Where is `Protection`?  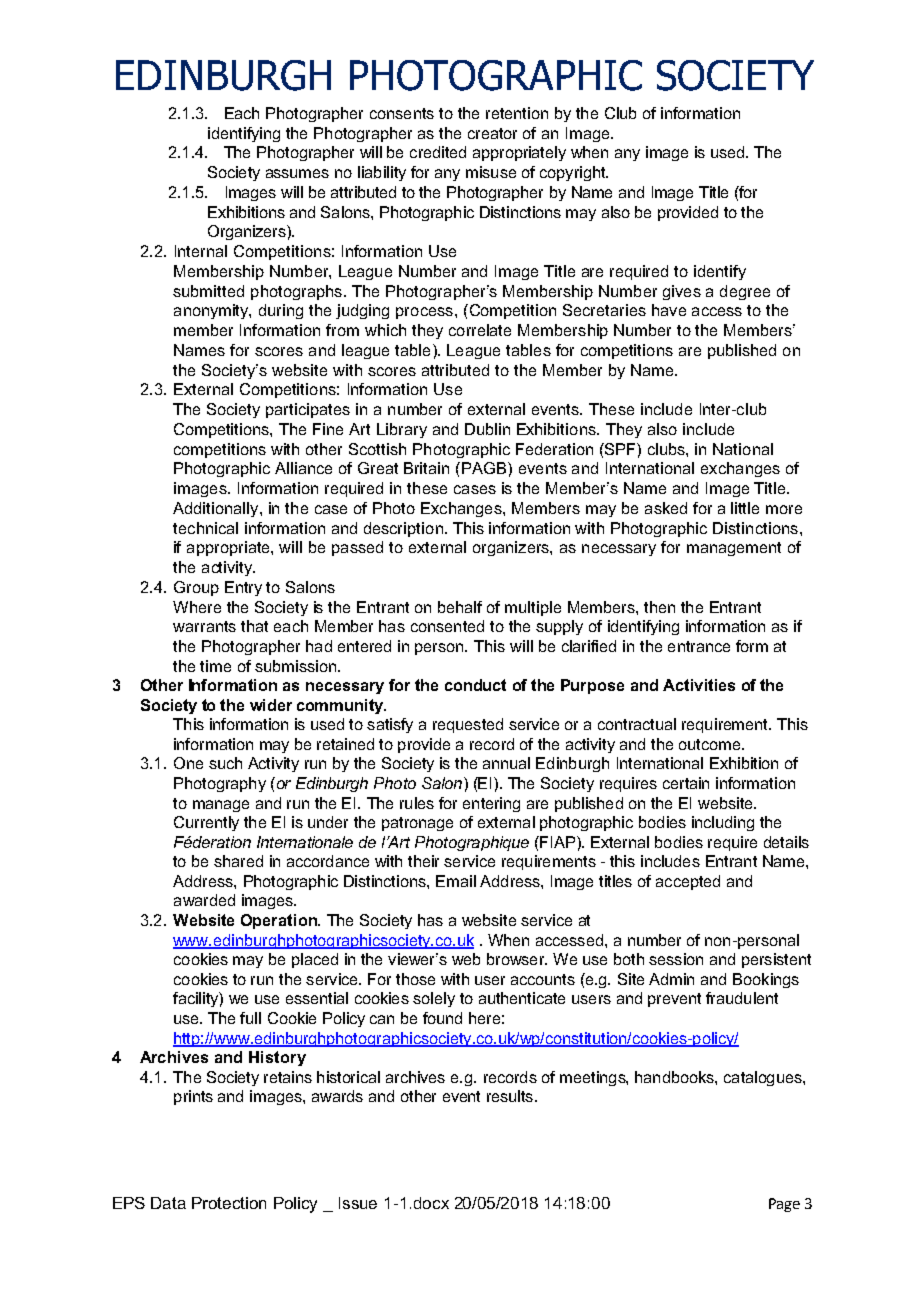 Protection is located at coordinates (229, 1203).
